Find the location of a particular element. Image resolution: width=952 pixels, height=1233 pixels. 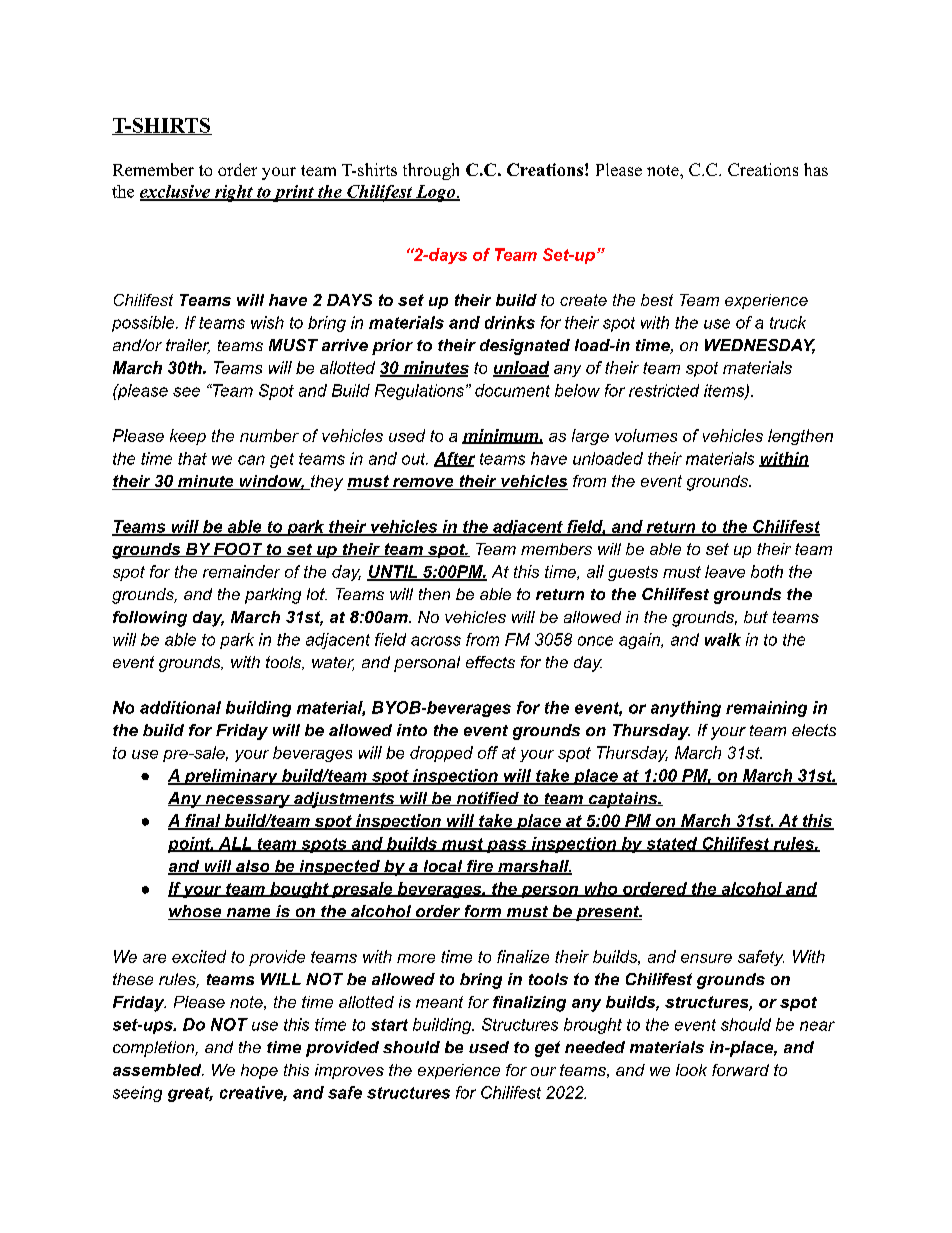

hope is located at coordinates (259, 1071).
